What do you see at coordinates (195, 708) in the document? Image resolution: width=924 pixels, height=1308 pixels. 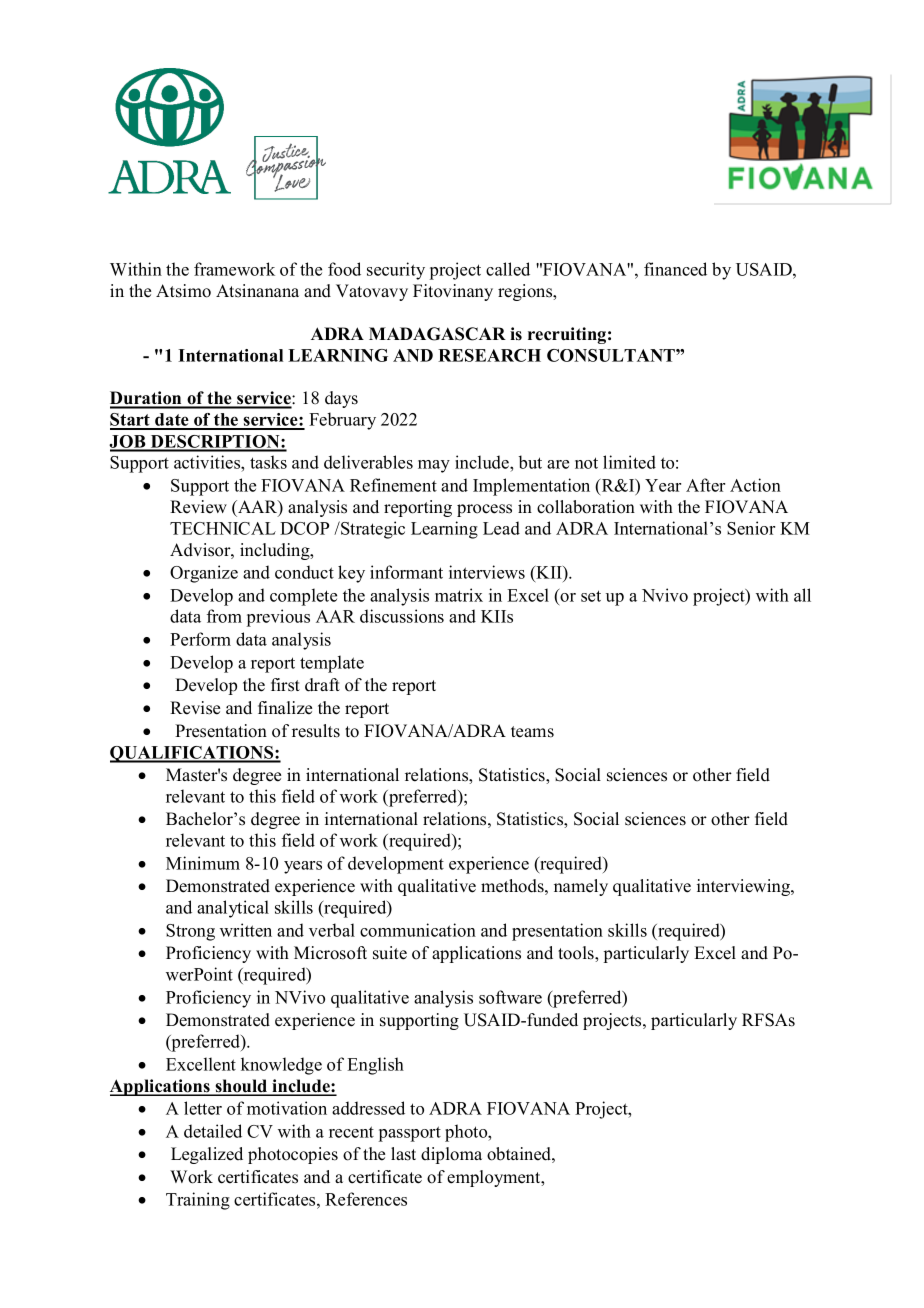 I see `Revise` at bounding box center [195, 708].
